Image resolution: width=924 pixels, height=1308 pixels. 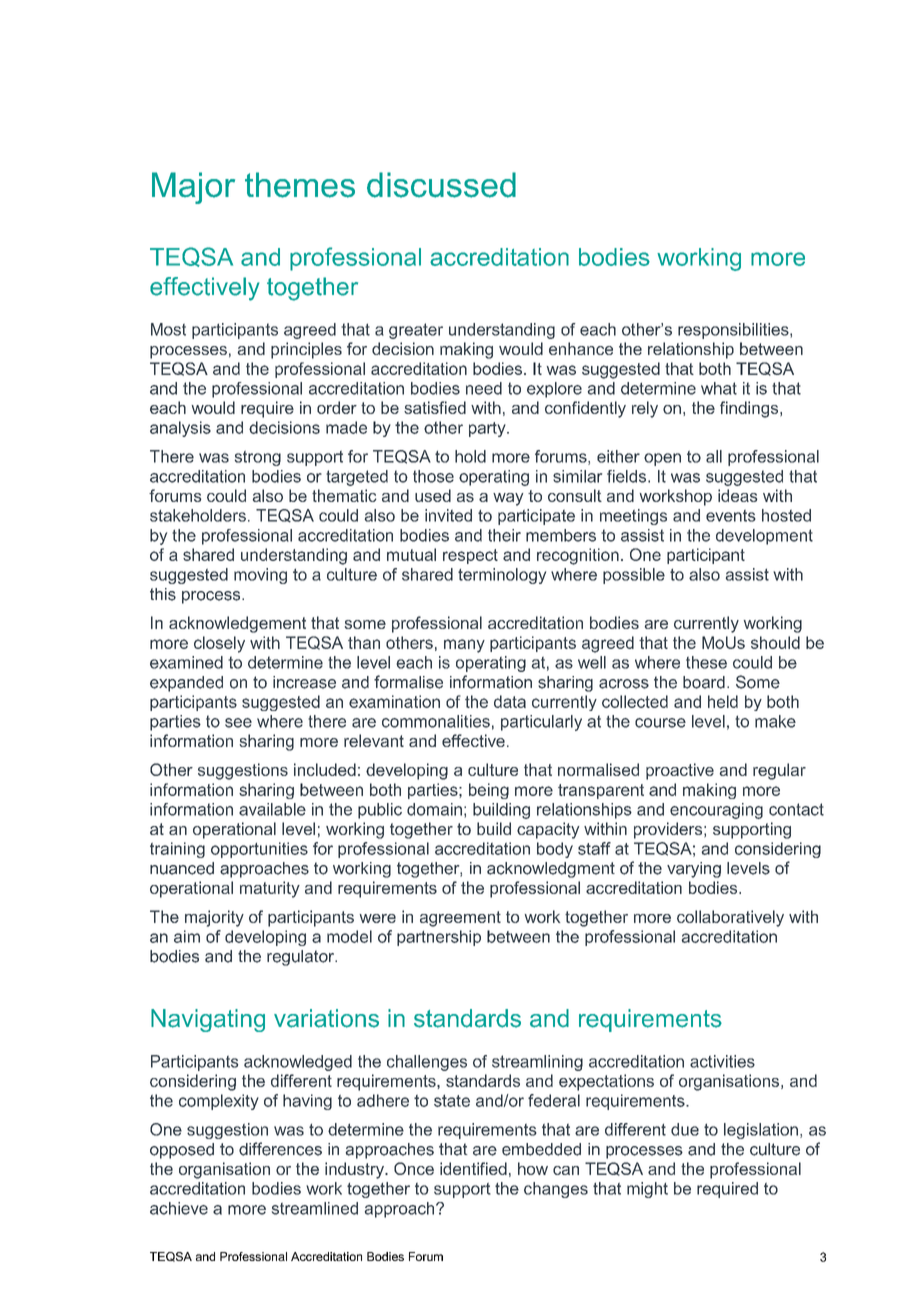 What do you see at coordinates (730, 918) in the page?
I see `collaboratively` at bounding box center [730, 918].
